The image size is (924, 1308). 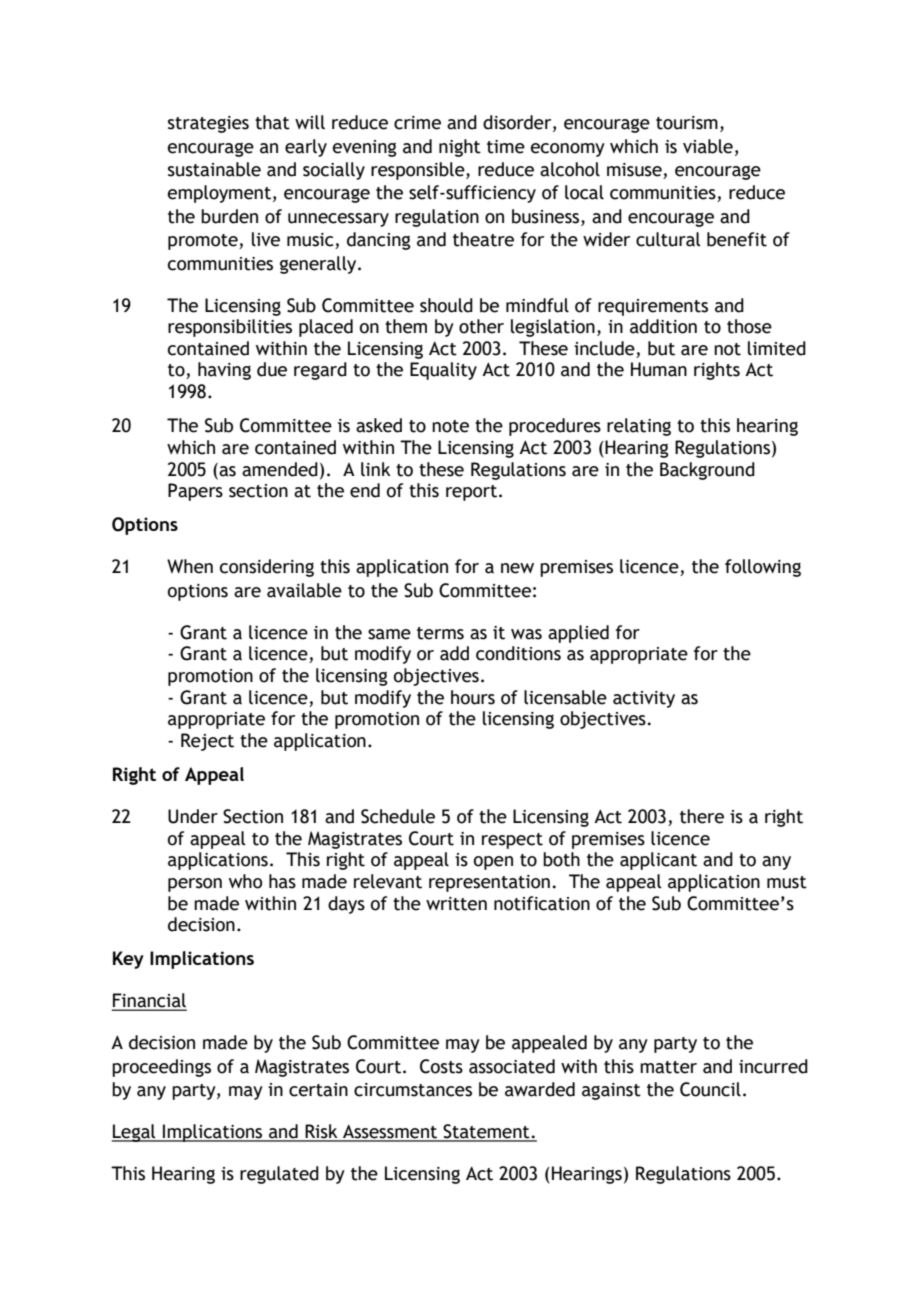 I want to click on Background, so click(x=707, y=471).
